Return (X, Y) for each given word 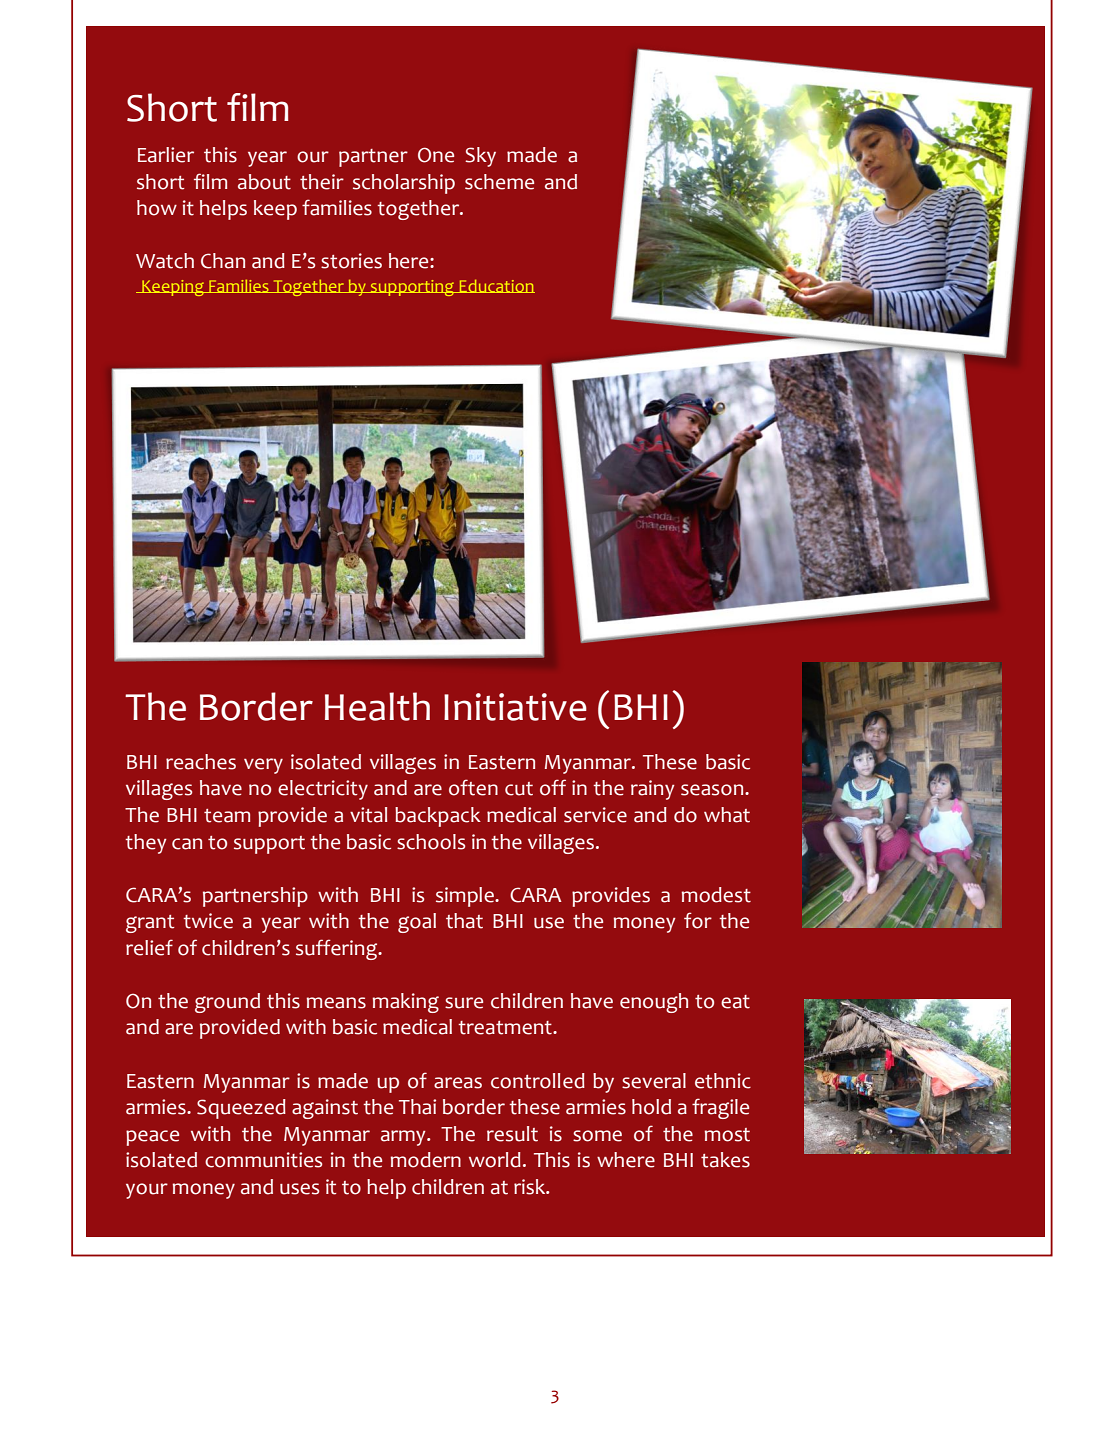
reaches (201, 762)
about (264, 182)
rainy (653, 790)
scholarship (404, 184)
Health (377, 706)
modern (426, 1160)
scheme (499, 182)
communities (263, 1160)
